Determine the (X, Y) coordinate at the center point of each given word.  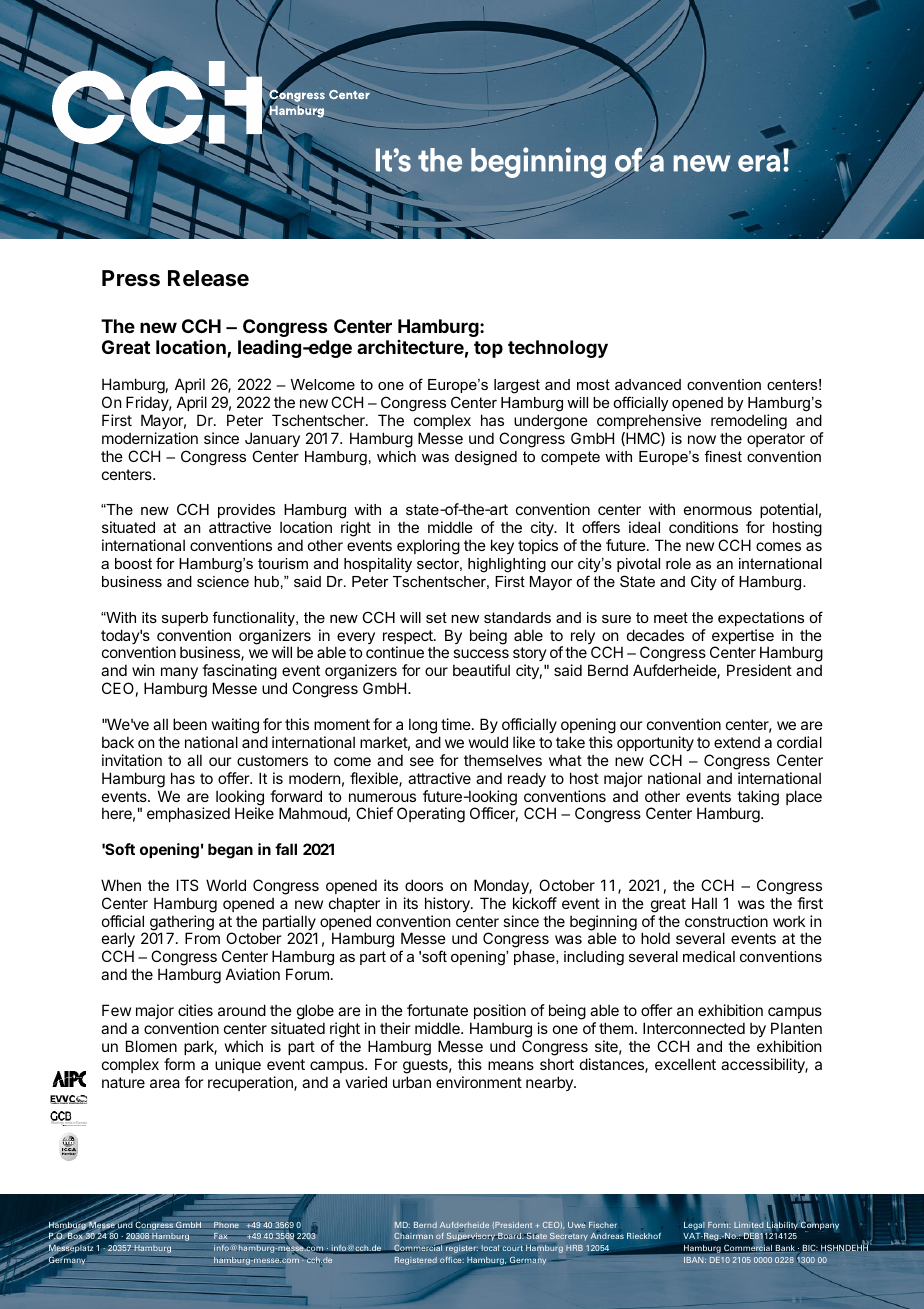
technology (558, 349)
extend (737, 742)
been (190, 724)
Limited (748, 1225)
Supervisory (471, 1238)
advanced (648, 384)
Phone (226, 1225)
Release (208, 278)
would (488, 742)
